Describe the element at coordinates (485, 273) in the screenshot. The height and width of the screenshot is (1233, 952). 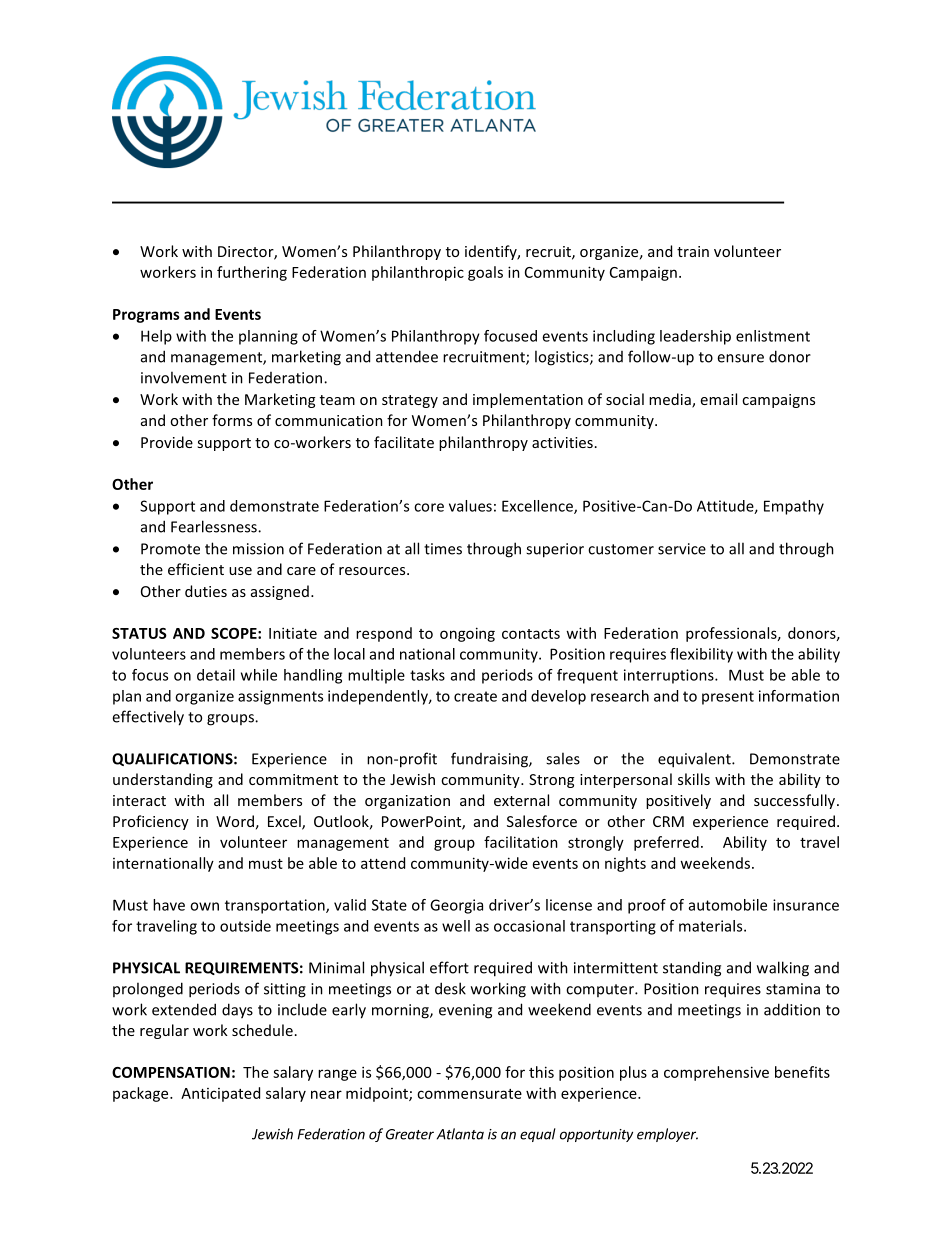
I see `goals` at that location.
